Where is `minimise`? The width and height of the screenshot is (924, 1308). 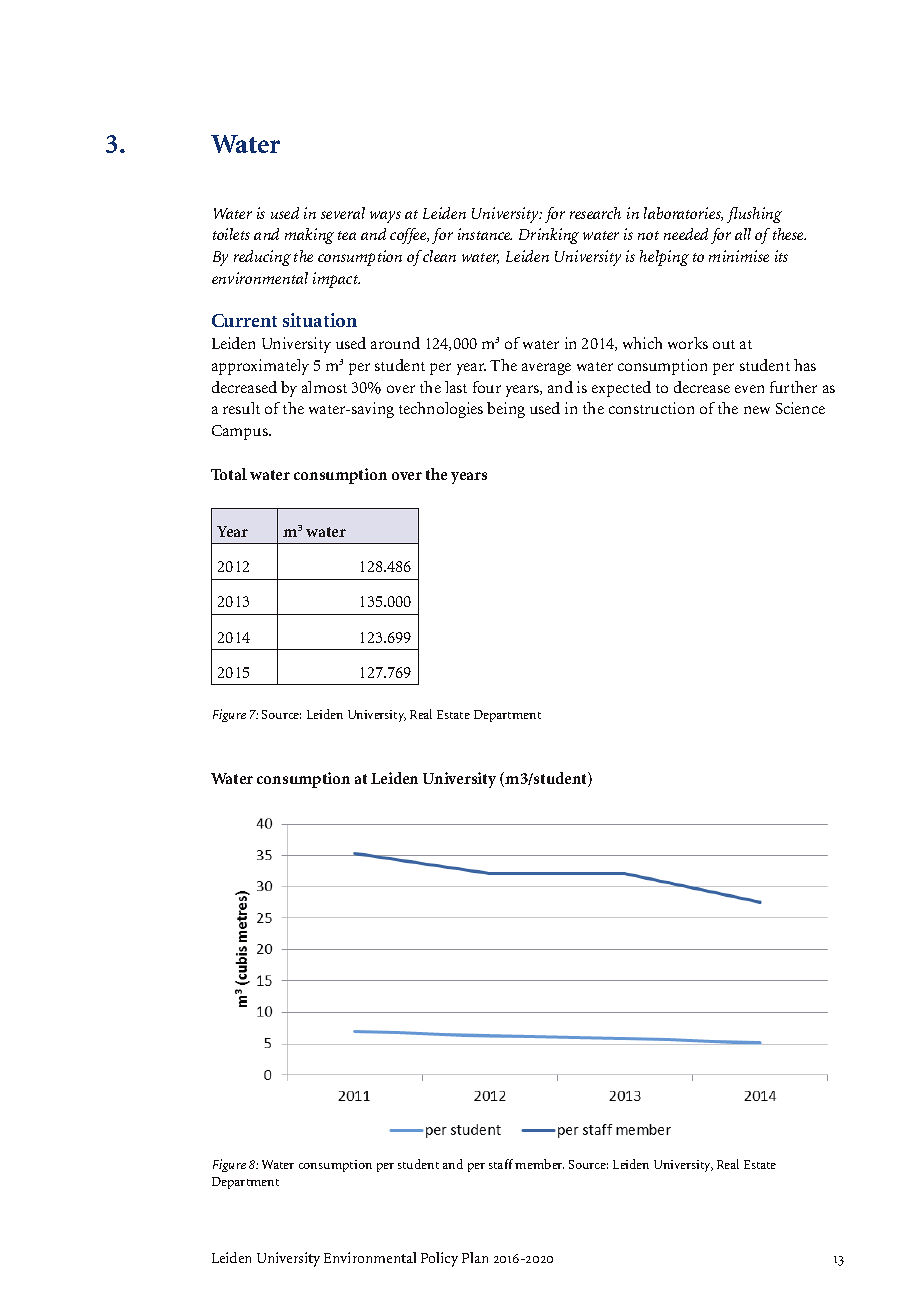 minimise is located at coordinates (739, 256).
